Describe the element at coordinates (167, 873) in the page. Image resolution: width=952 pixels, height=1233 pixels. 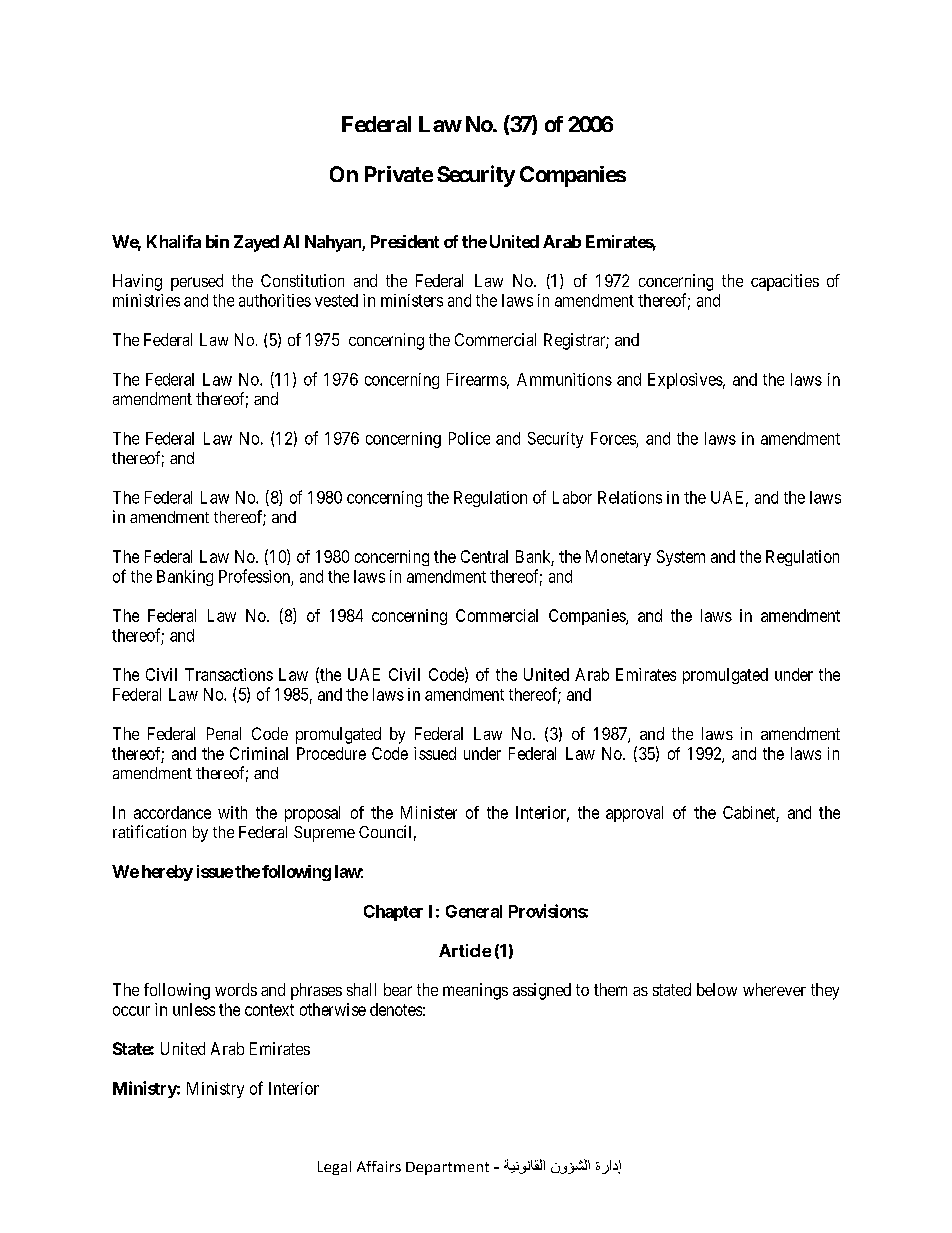
I see `hereby` at that location.
